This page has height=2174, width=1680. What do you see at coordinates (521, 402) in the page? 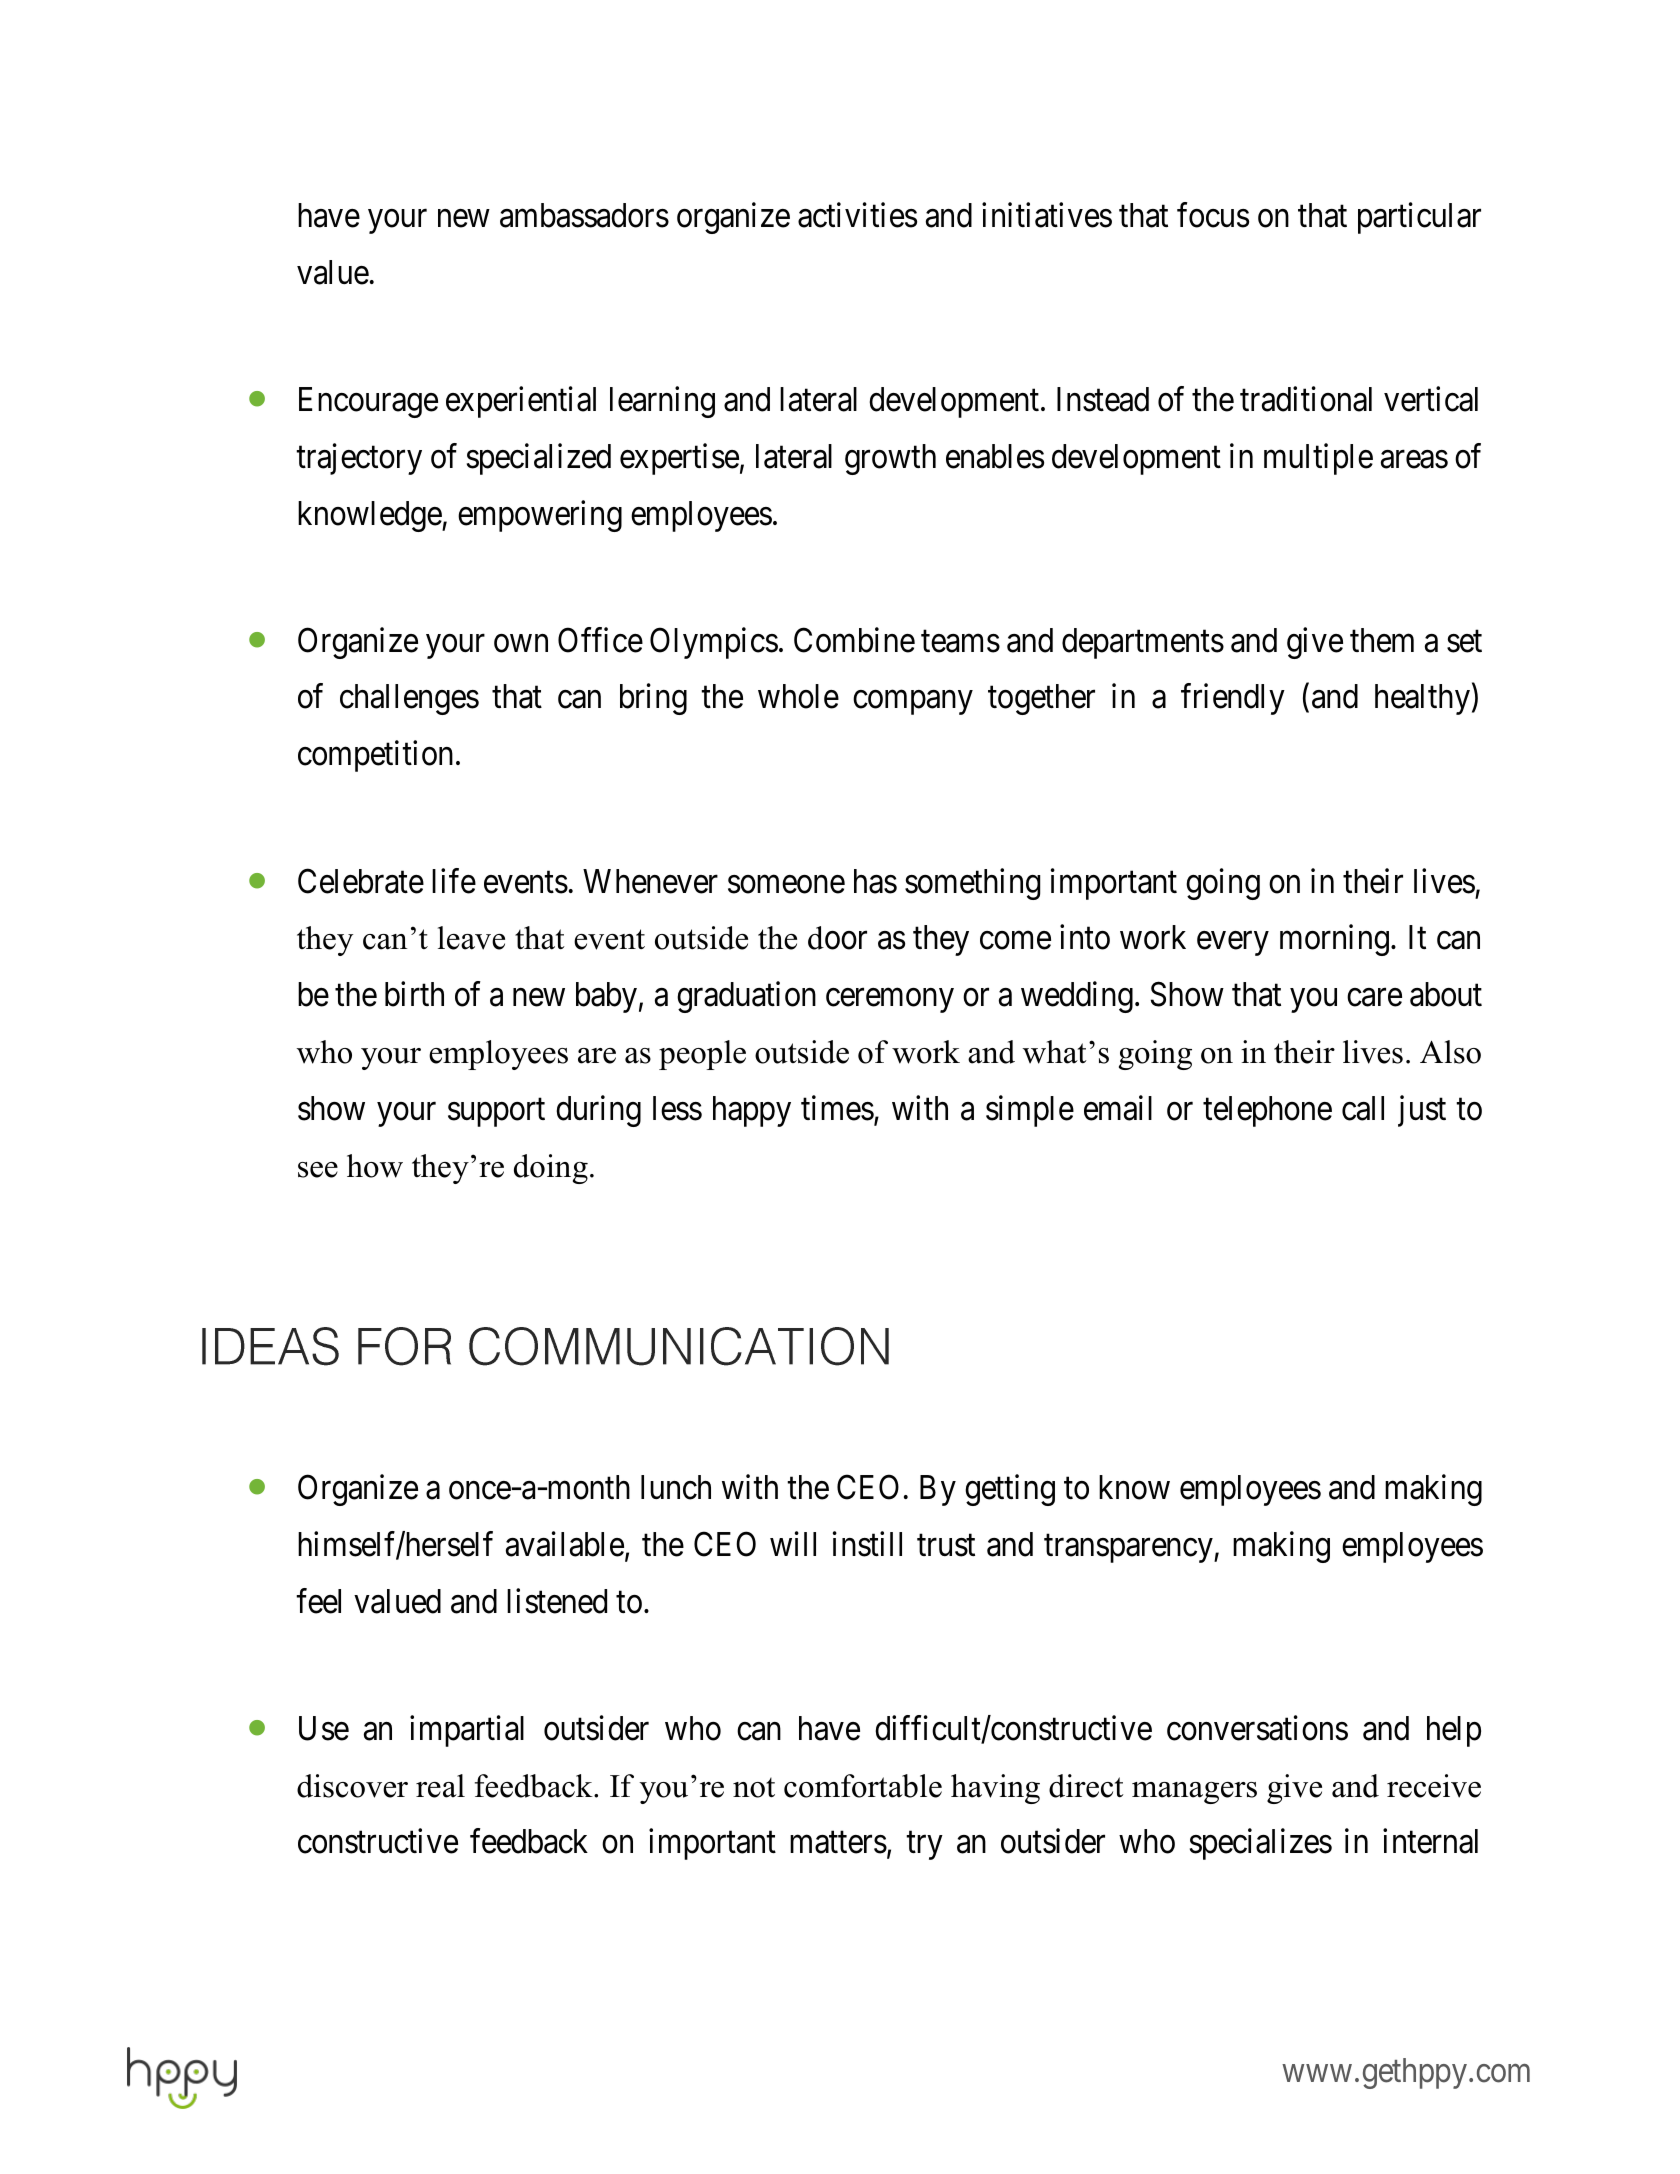
I see `experiential` at bounding box center [521, 402].
